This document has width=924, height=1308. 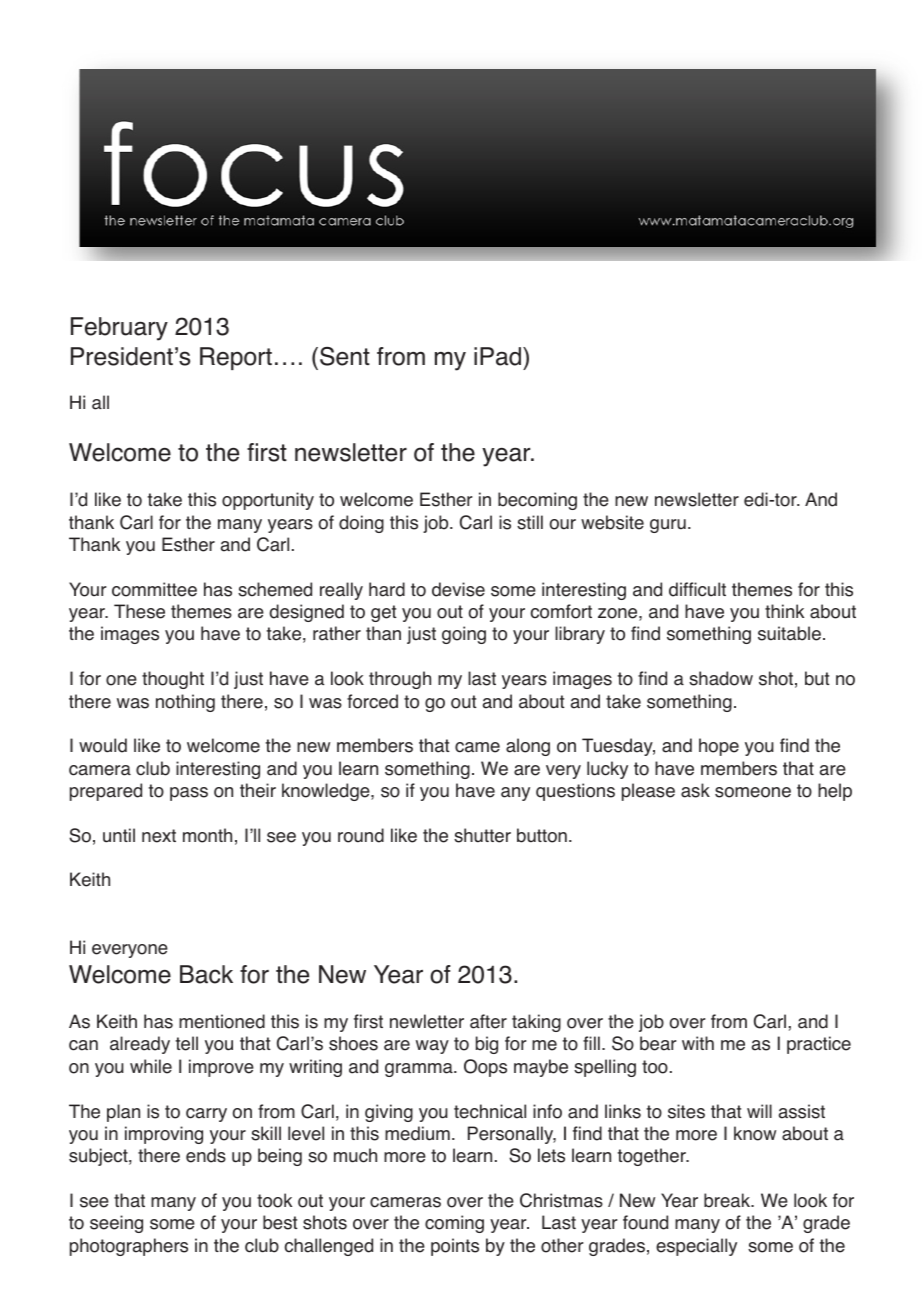 What do you see at coordinates (695, 790) in the document?
I see `ask` at bounding box center [695, 790].
